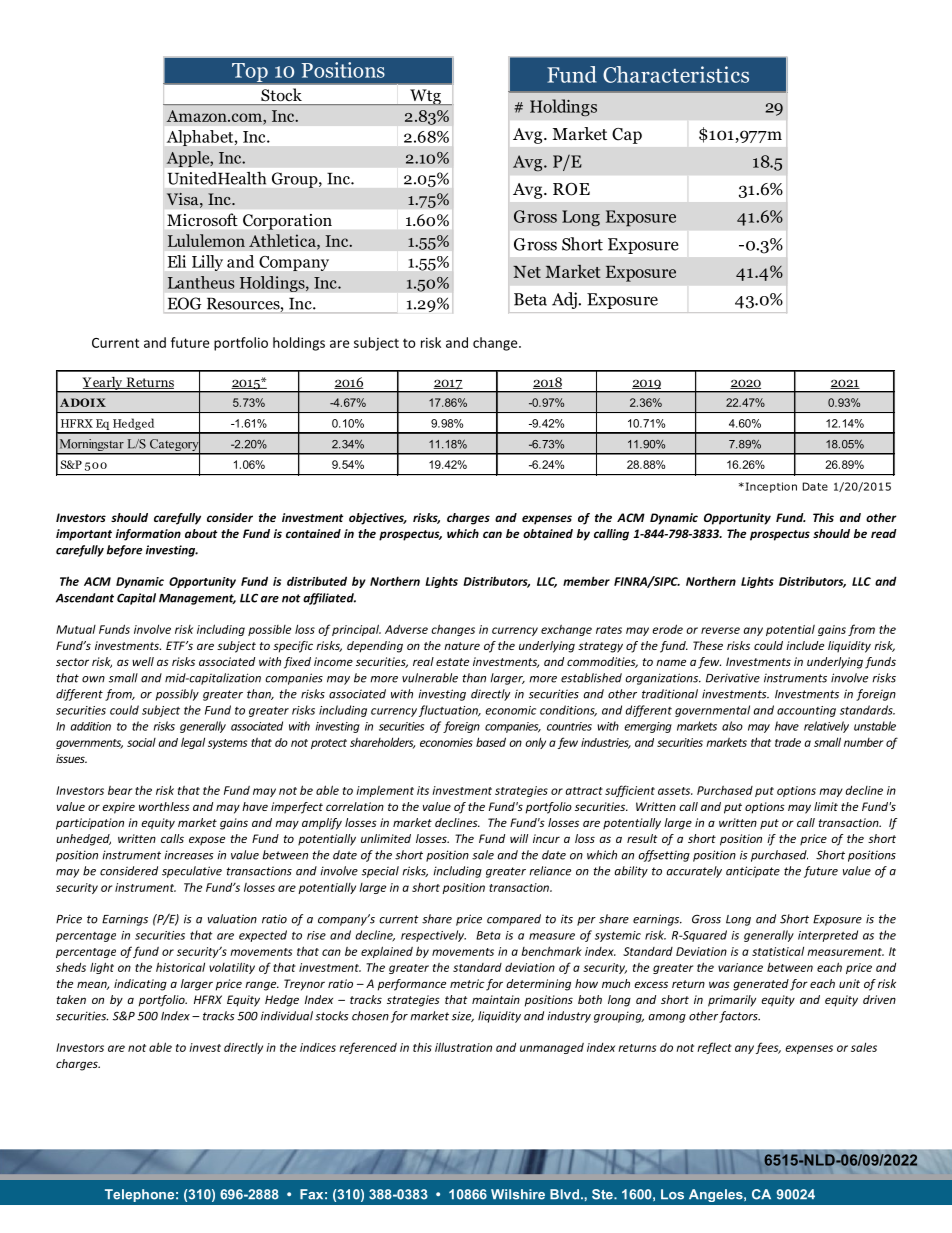  Describe the element at coordinates (318, 1047) in the screenshot. I see `indices` at that location.
